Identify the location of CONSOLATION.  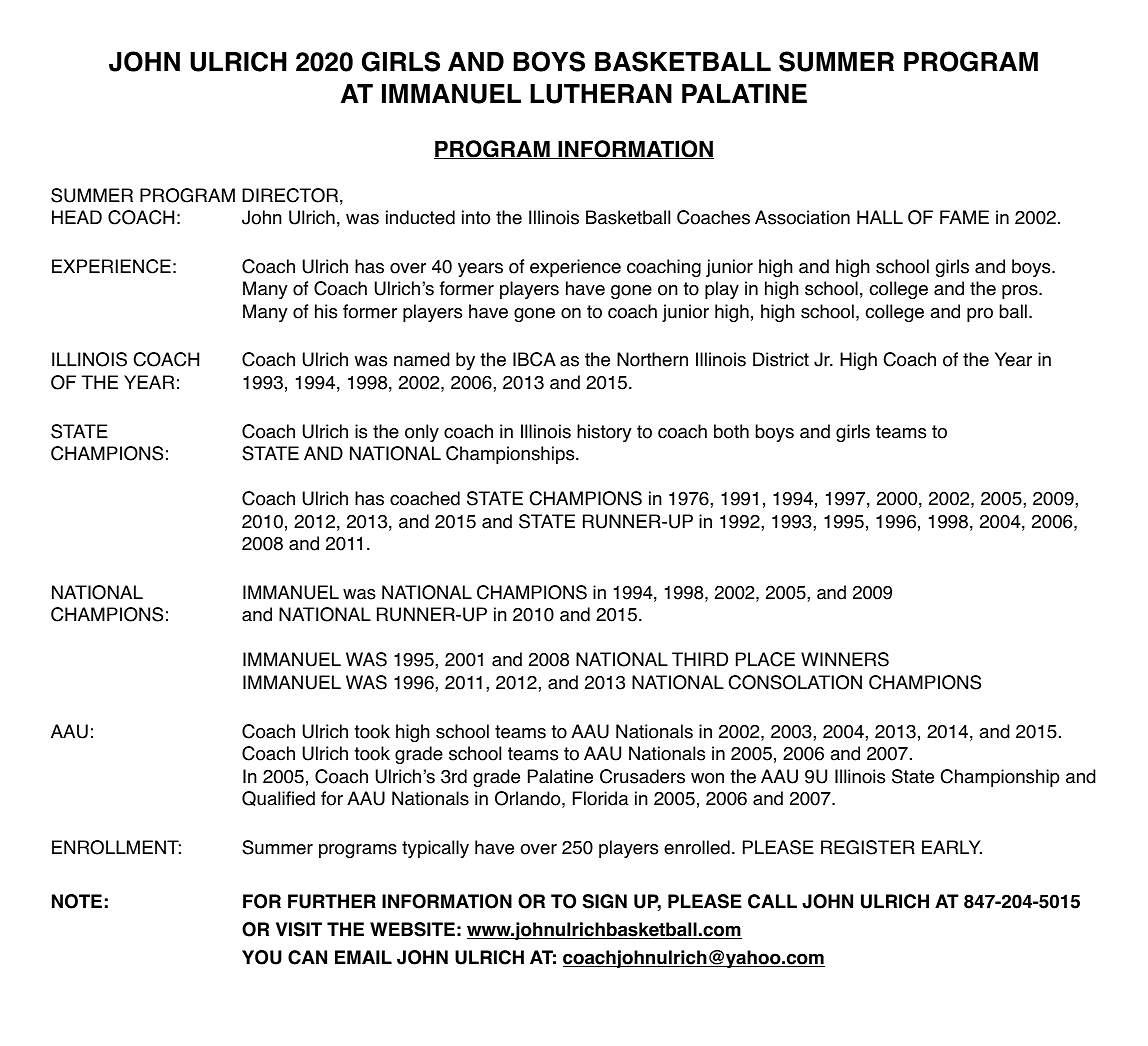
(795, 682).
